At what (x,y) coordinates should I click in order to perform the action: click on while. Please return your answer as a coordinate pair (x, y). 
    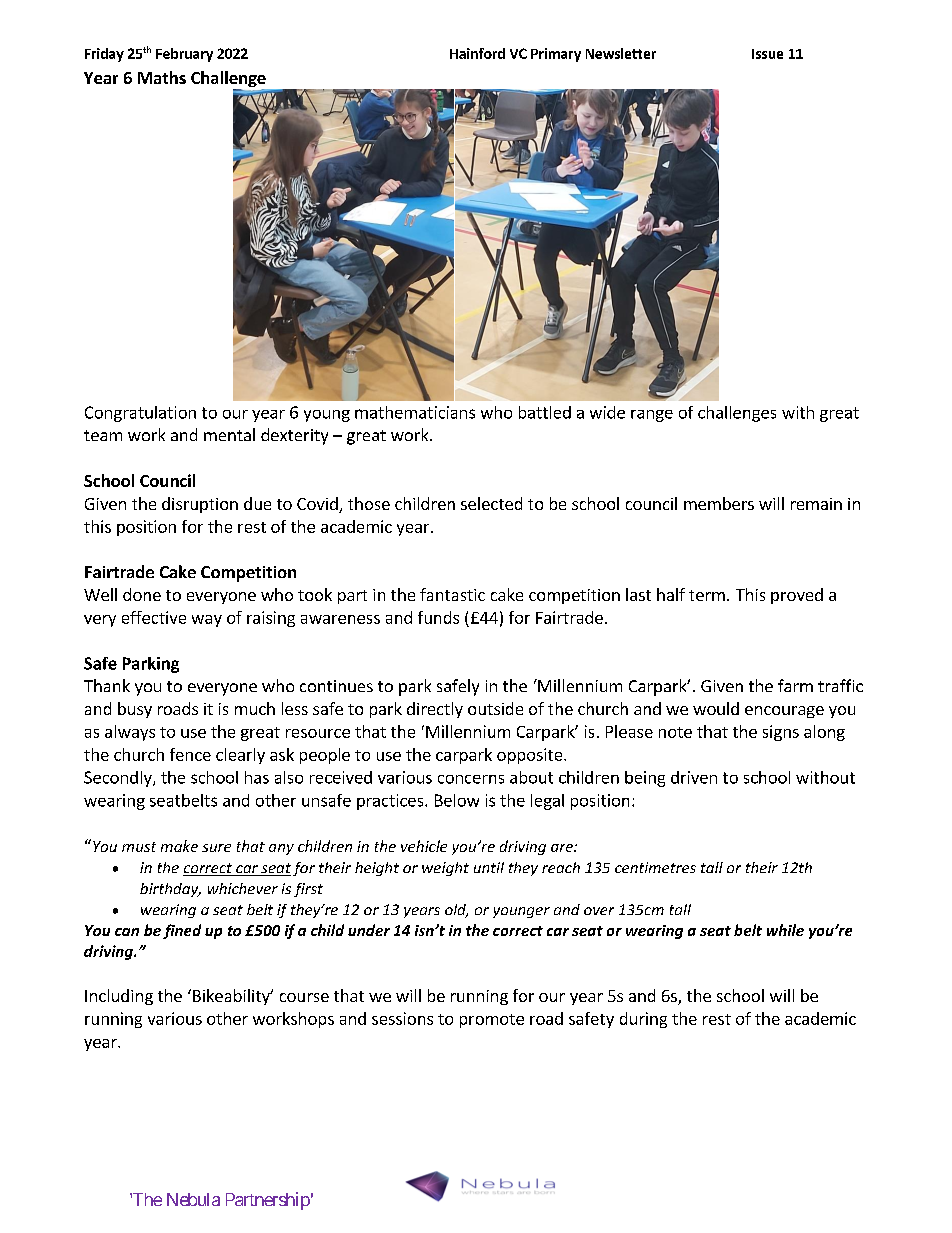
    Looking at the image, I should click on (785, 930).
